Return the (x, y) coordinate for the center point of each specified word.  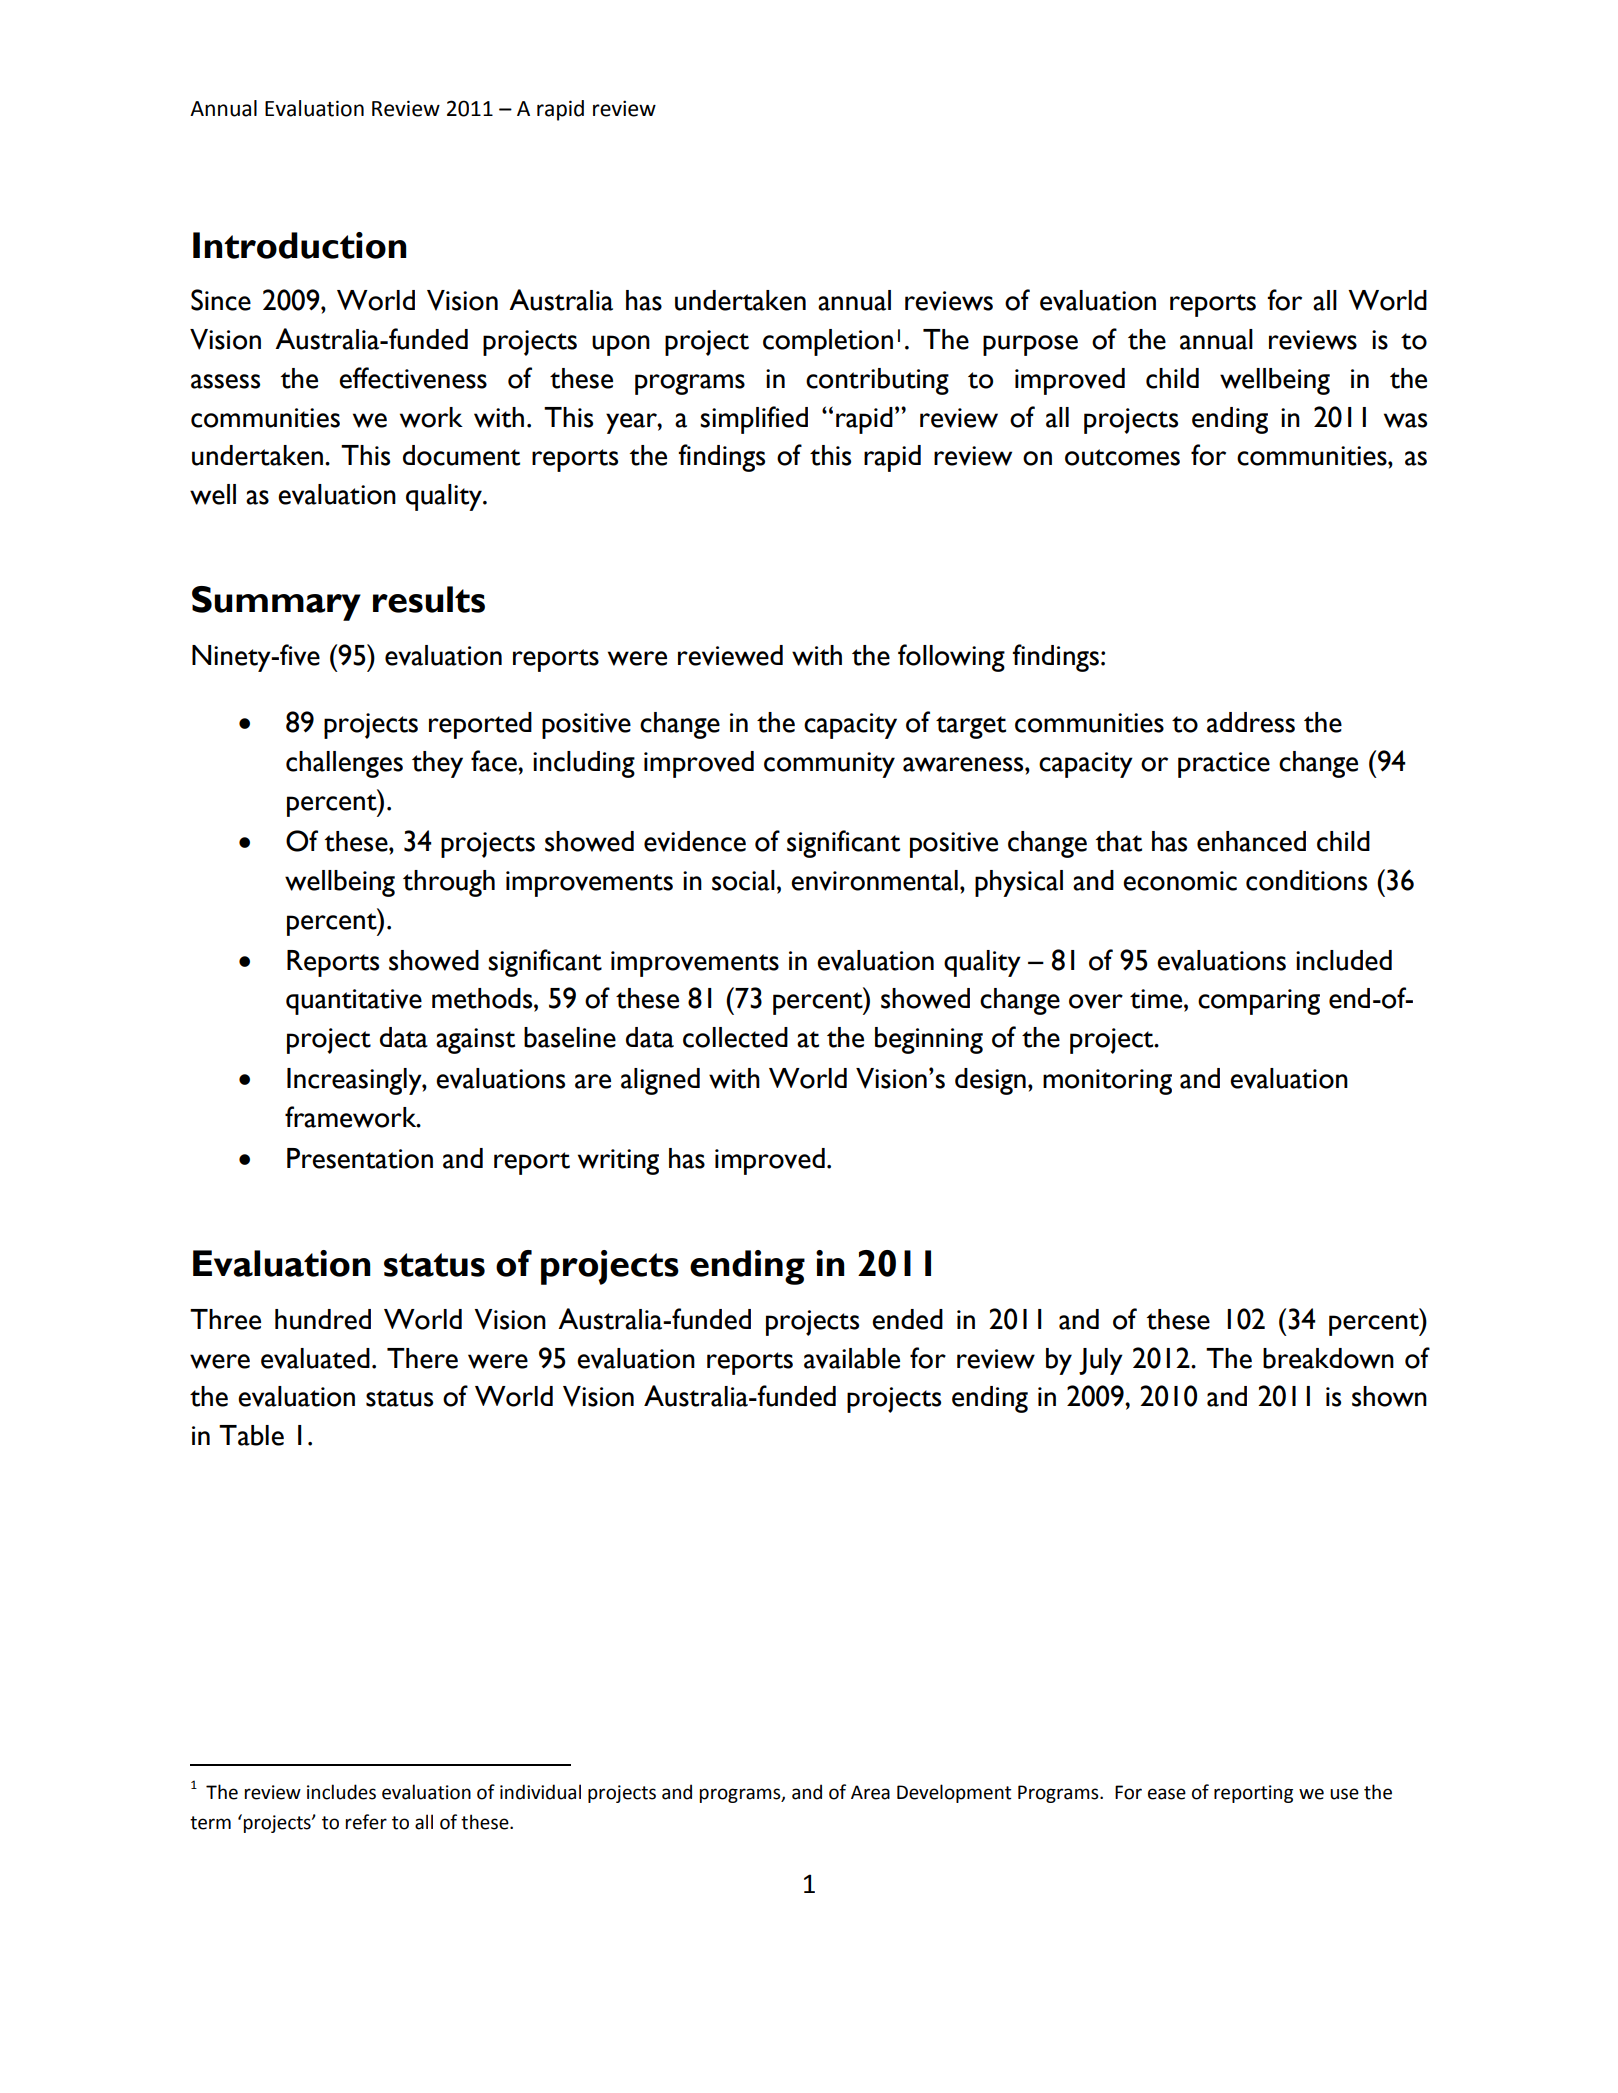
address (1251, 722)
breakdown (1328, 1358)
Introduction (299, 245)
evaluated (315, 1358)
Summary (276, 603)
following (951, 658)
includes (341, 1792)
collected (735, 1037)
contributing (877, 381)
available (852, 1358)
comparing (1259, 1002)
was (1405, 420)
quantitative (354, 1002)
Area (870, 1792)
